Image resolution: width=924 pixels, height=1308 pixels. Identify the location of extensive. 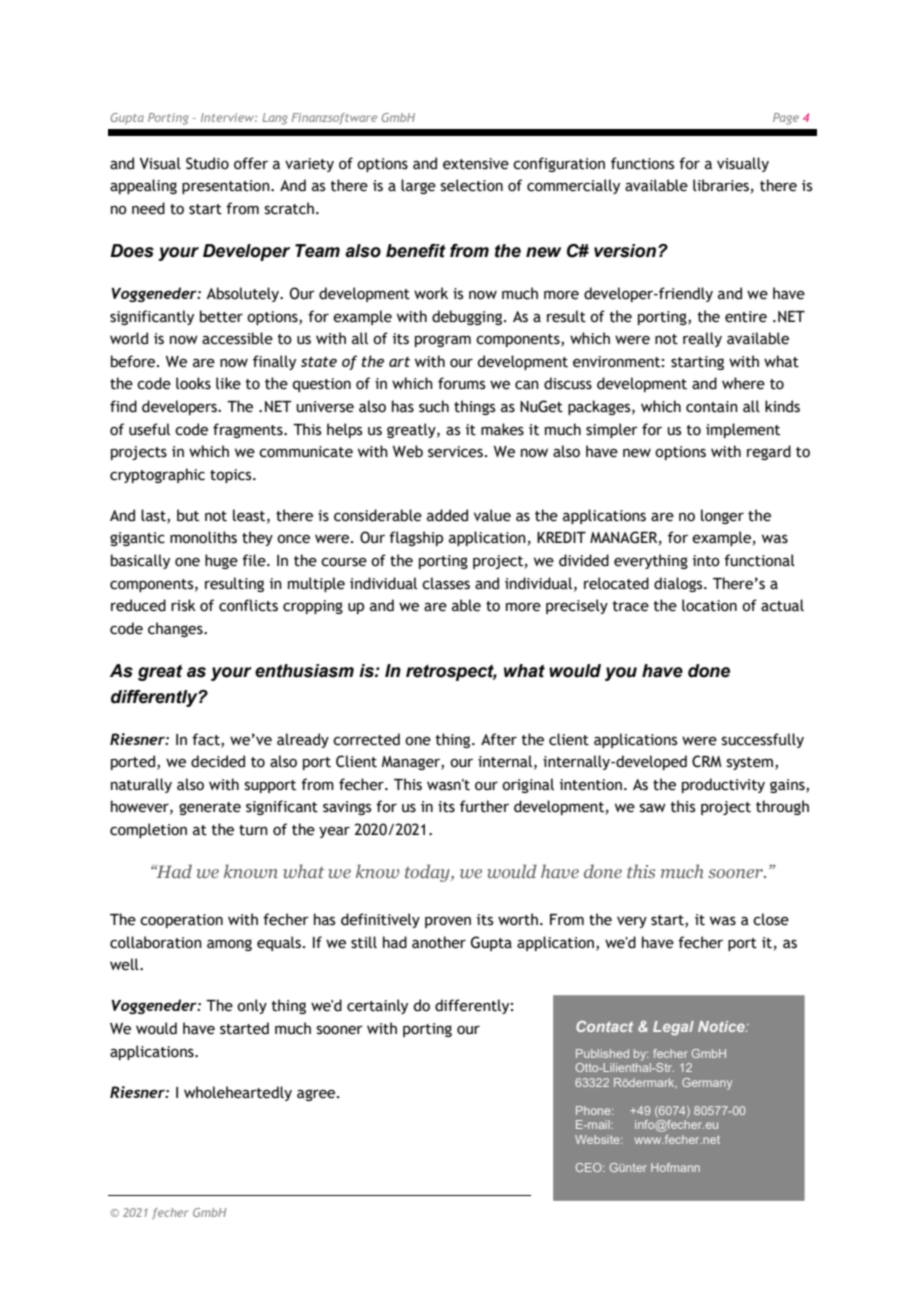
(476, 164).
